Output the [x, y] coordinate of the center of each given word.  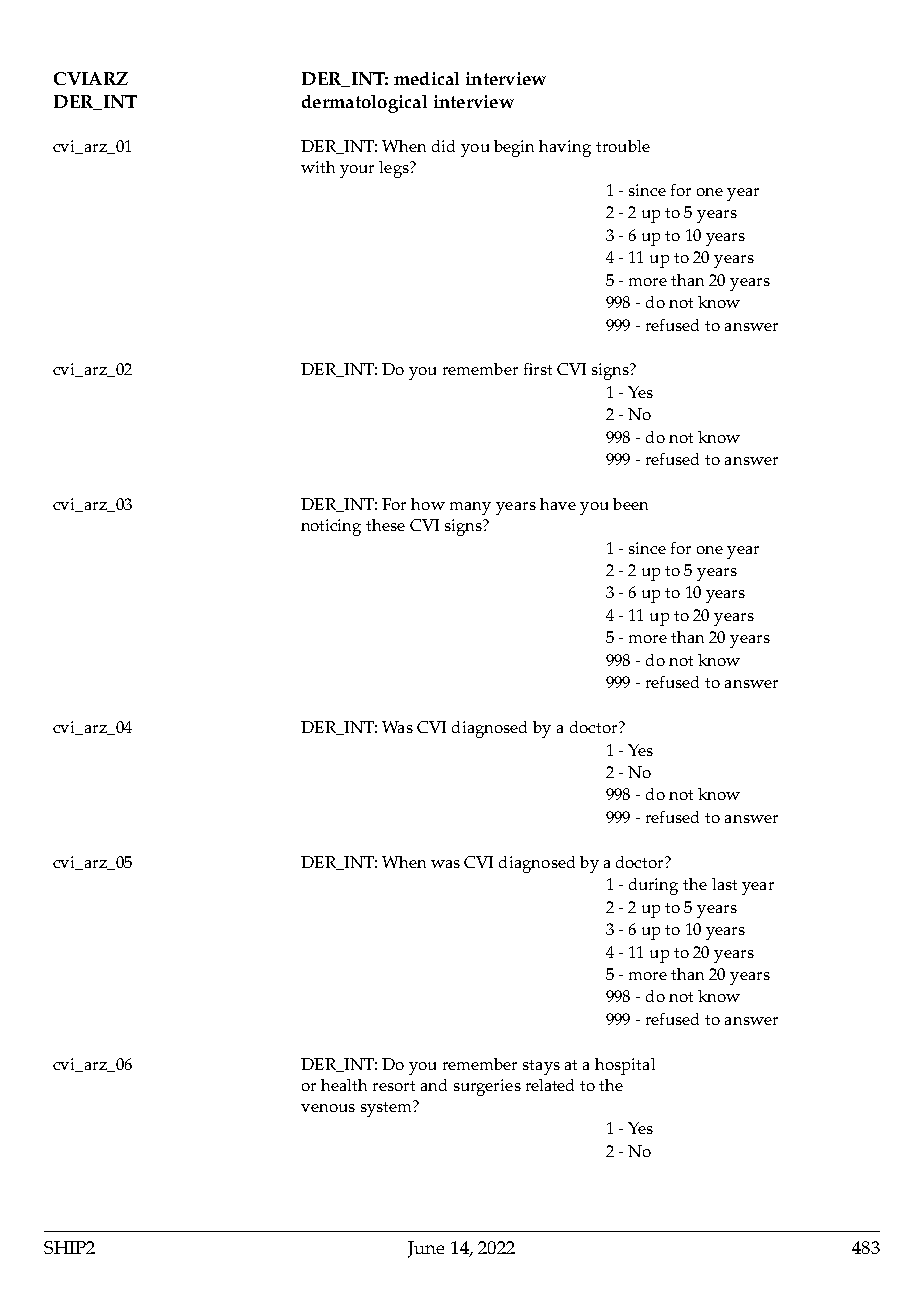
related [550, 1085]
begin [514, 148]
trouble [623, 146]
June [426, 1249]
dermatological [364, 104]
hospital [625, 1066]
